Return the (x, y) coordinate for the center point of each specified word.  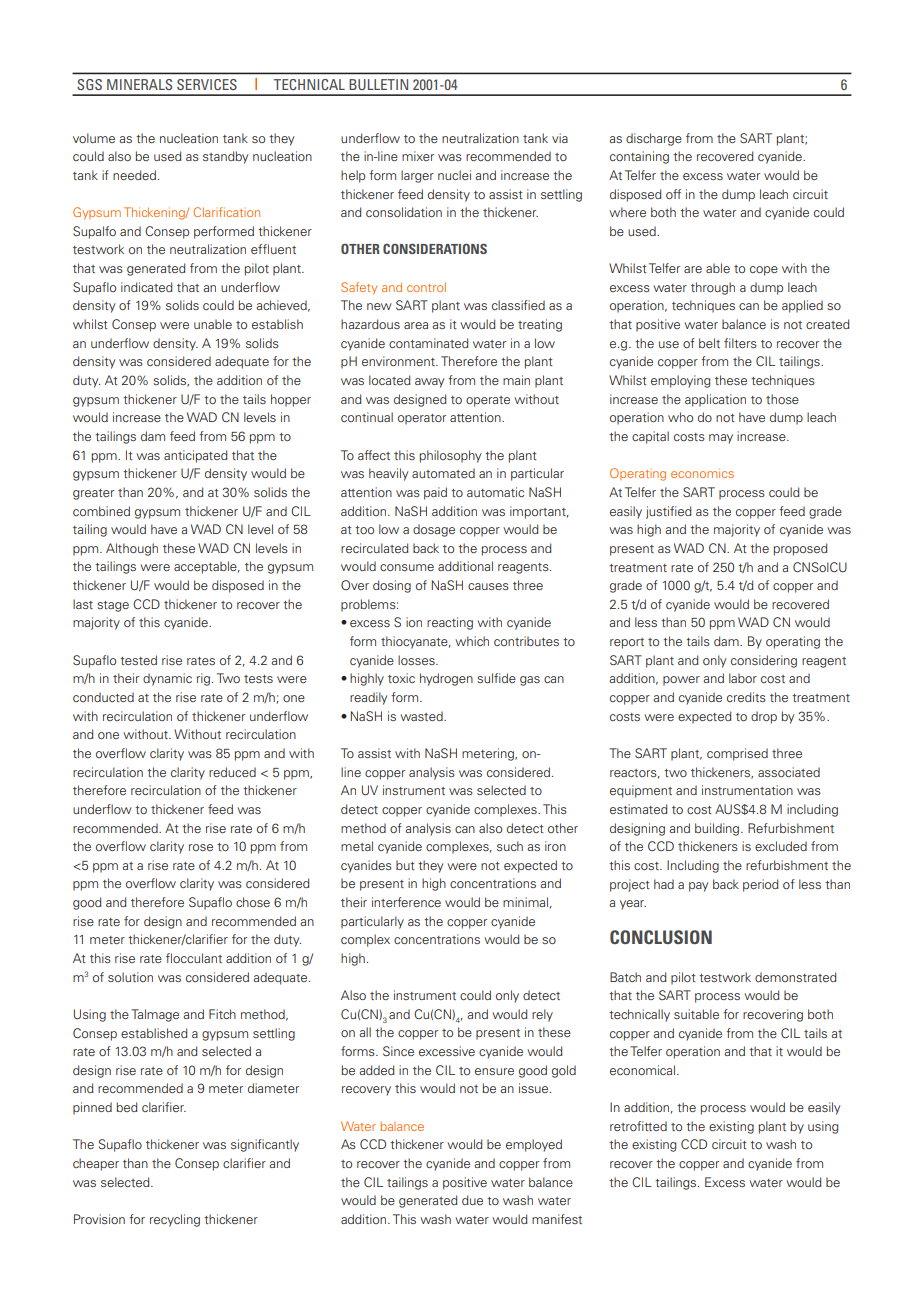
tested (138, 660)
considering (764, 661)
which (472, 641)
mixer (418, 156)
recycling (175, 1220)
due (472, 1200)
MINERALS (139, 84)
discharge (654, 139)
